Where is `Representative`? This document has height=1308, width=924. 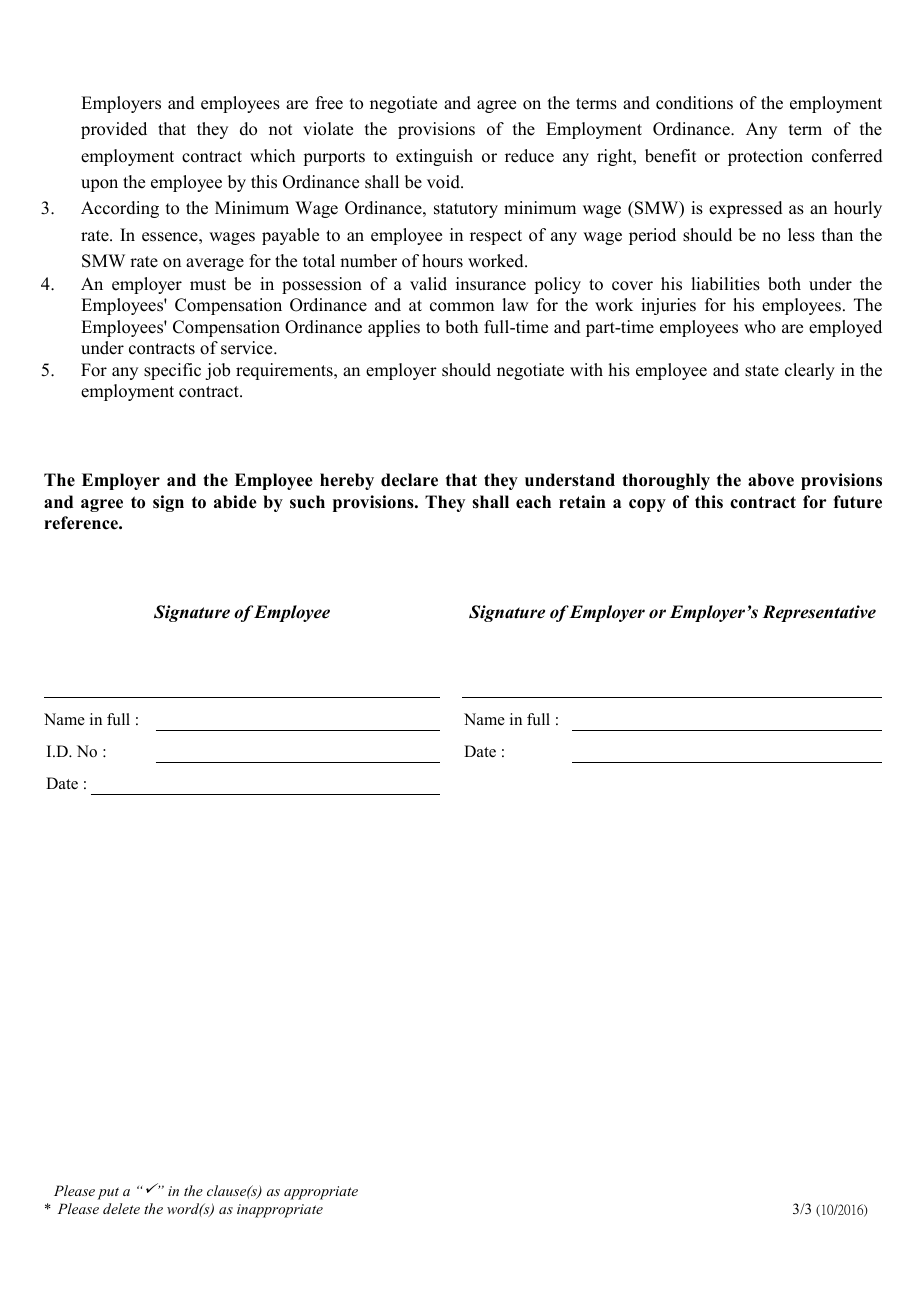 Representative is located at coordinates (819, 613).
